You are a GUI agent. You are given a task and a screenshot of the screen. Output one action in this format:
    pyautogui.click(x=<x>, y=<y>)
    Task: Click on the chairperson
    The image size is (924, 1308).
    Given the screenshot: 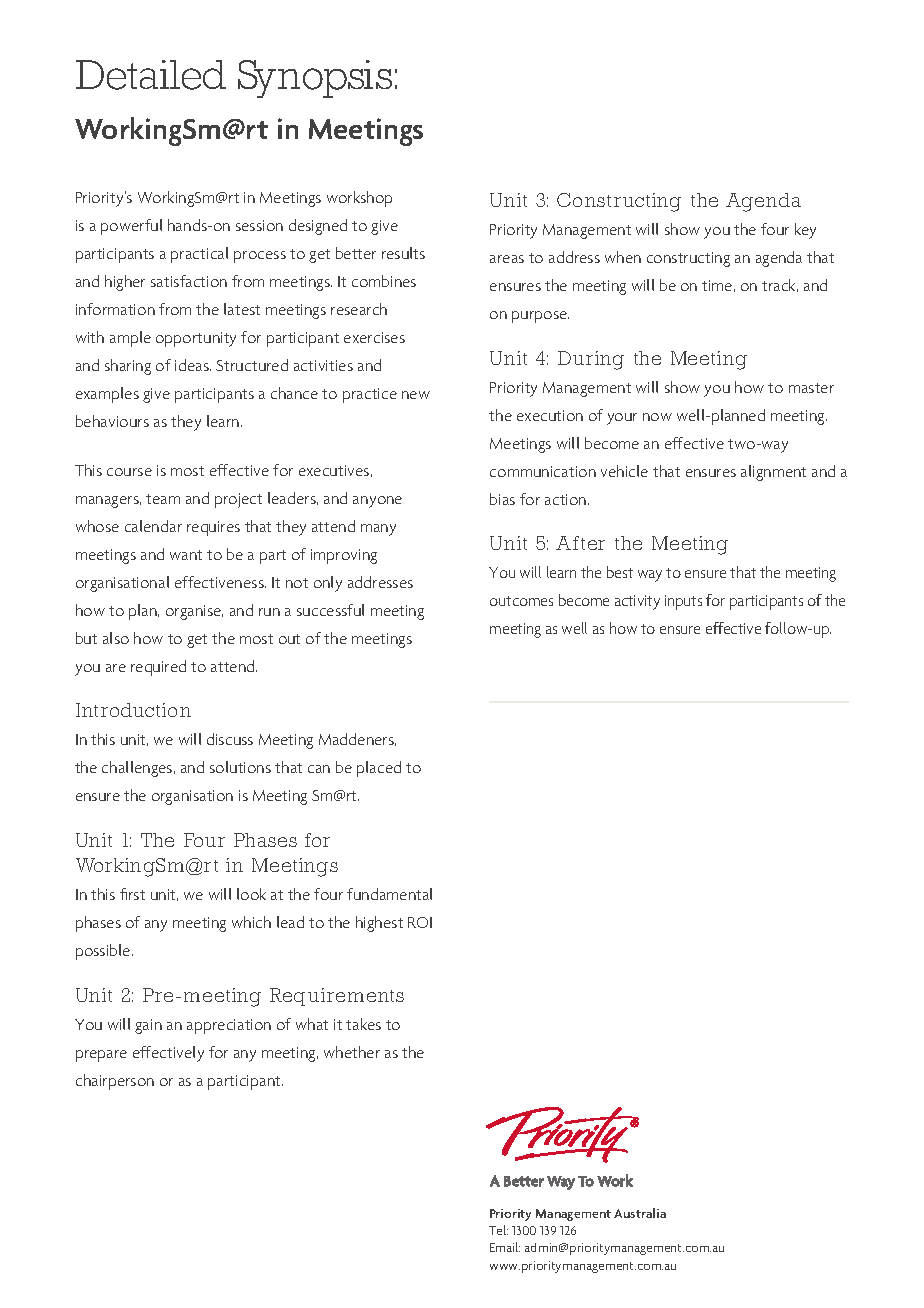 What is the action you would take?
    pyautogui.click(x=115, y=1082)
